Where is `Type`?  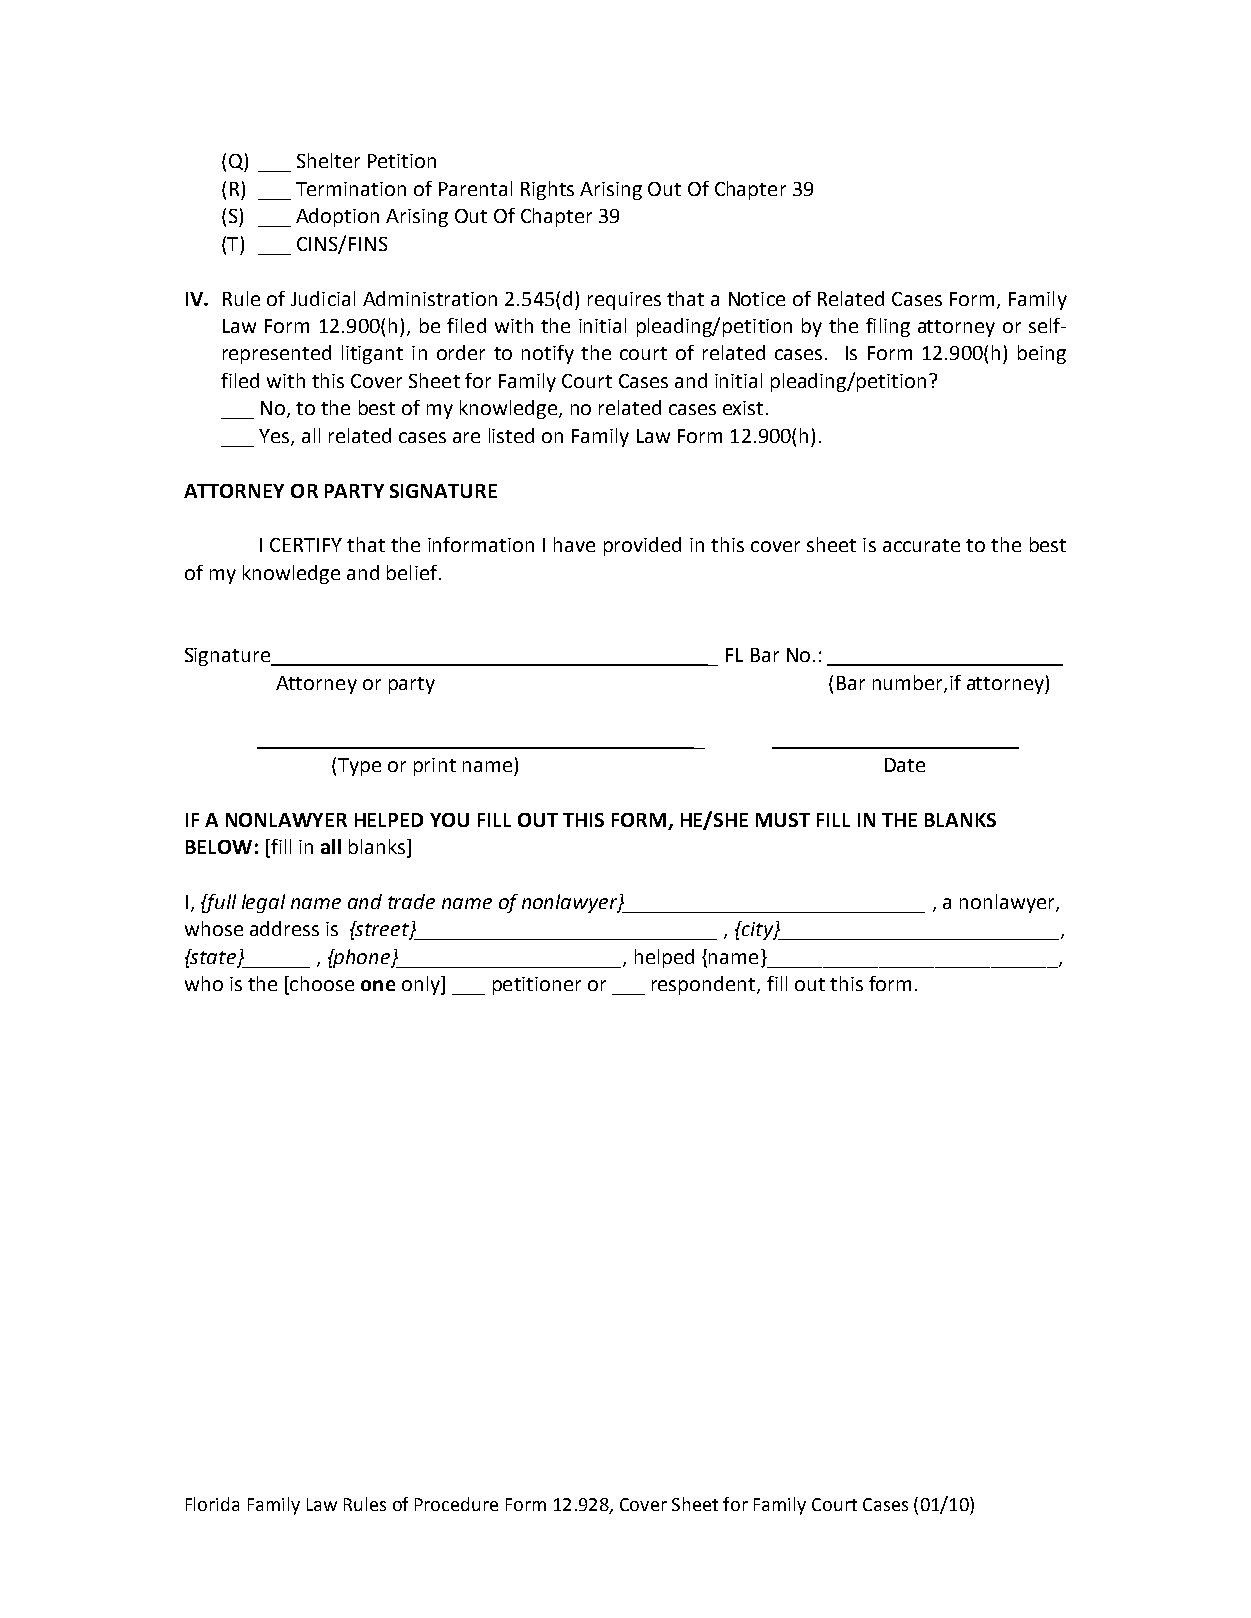 Type is located at coordinates (359, 767).
